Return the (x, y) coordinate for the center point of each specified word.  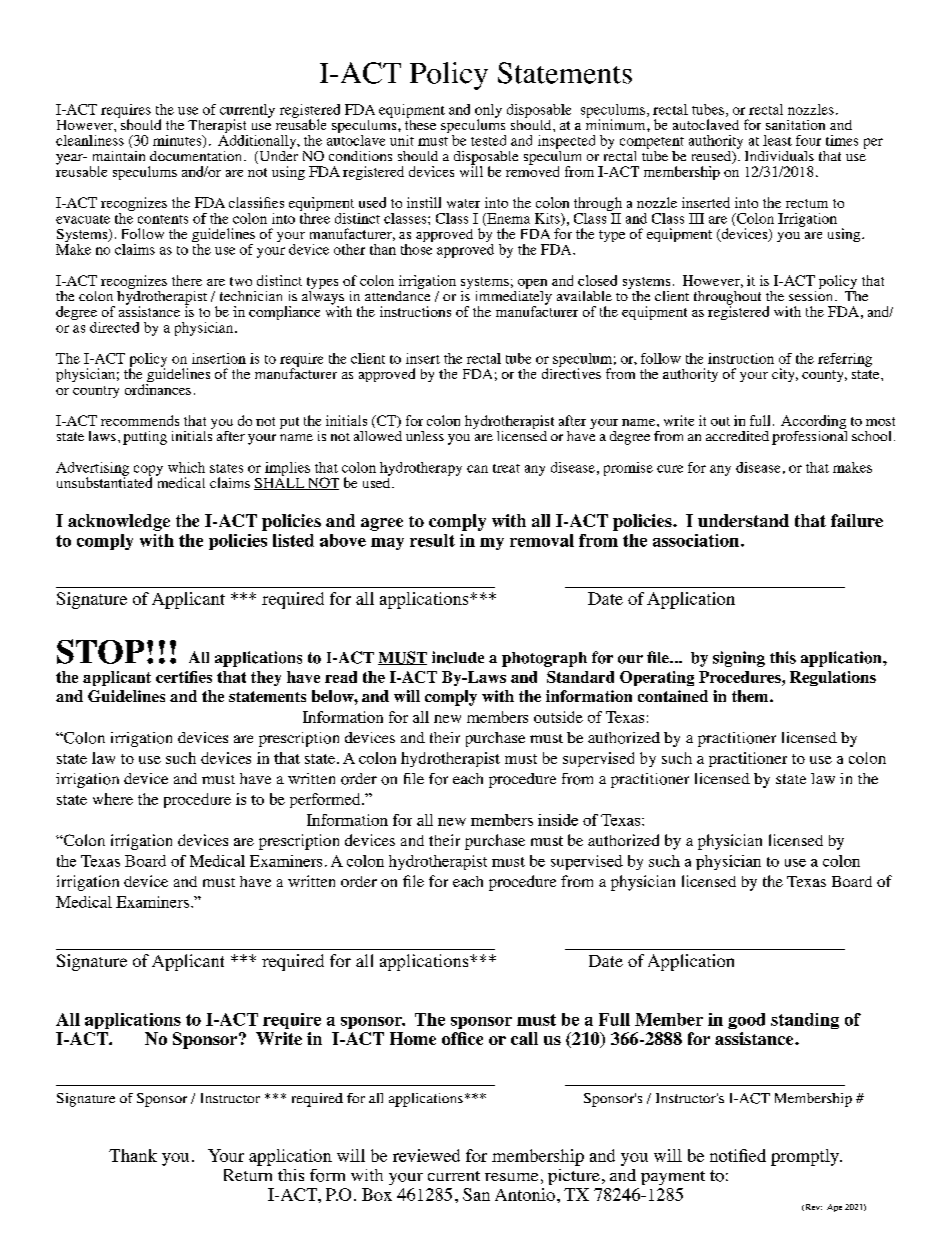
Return (248, 1175)
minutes (178, 141)
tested (488, 140)
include (458, 657)
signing (739, 659)
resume (511, 1177)
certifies (184, 677)
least (777, 140)
